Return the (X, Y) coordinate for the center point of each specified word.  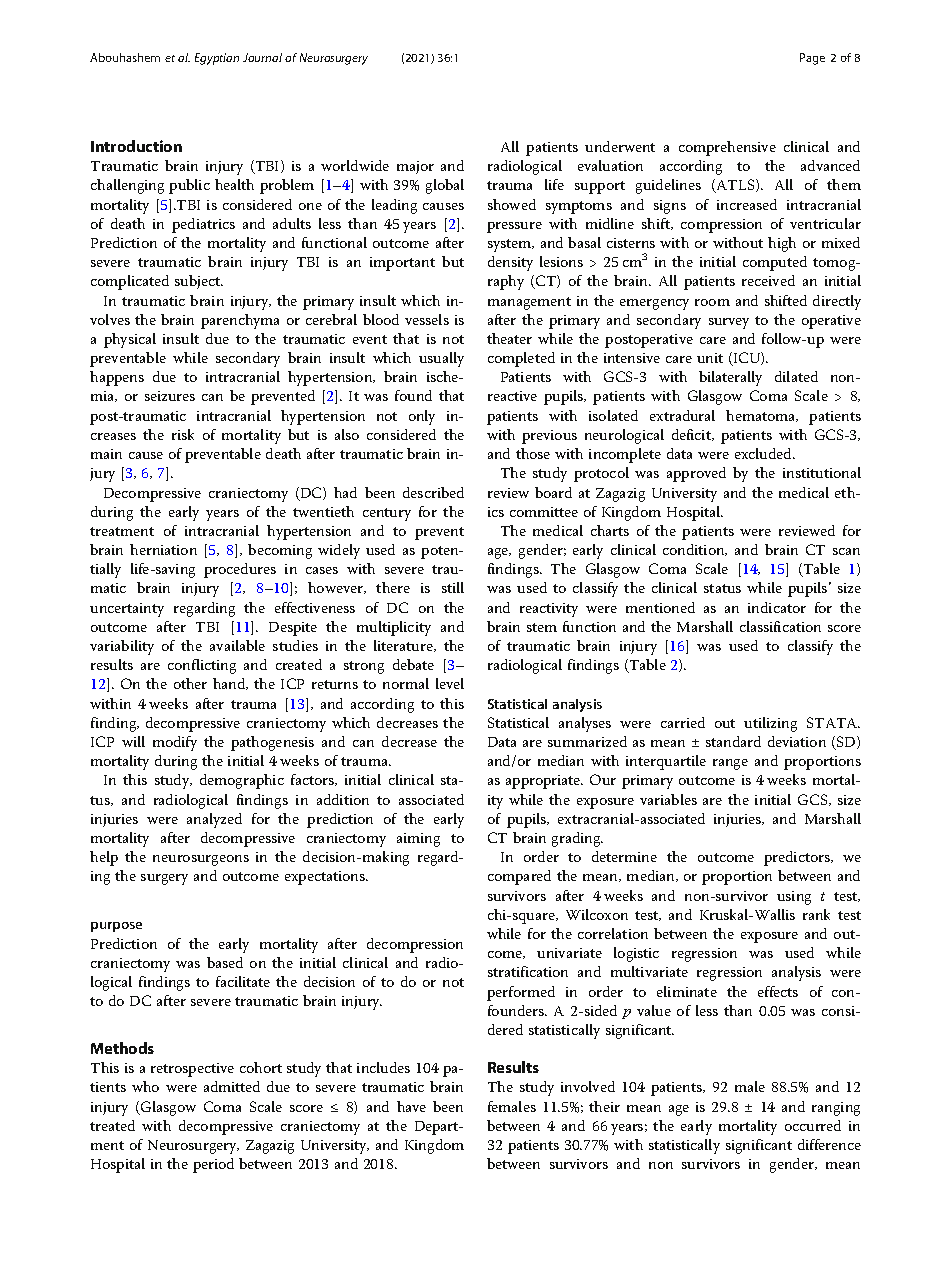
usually (441, 359)
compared (519, 877)
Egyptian (217, 59)
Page (812, 59)
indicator (777, 607)
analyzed (214, 820)
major (415, 167)
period (213, 1165)
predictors (798, 858)
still (453, 587)
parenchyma (240, 321)
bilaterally (730, 378)
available (237, 645)
